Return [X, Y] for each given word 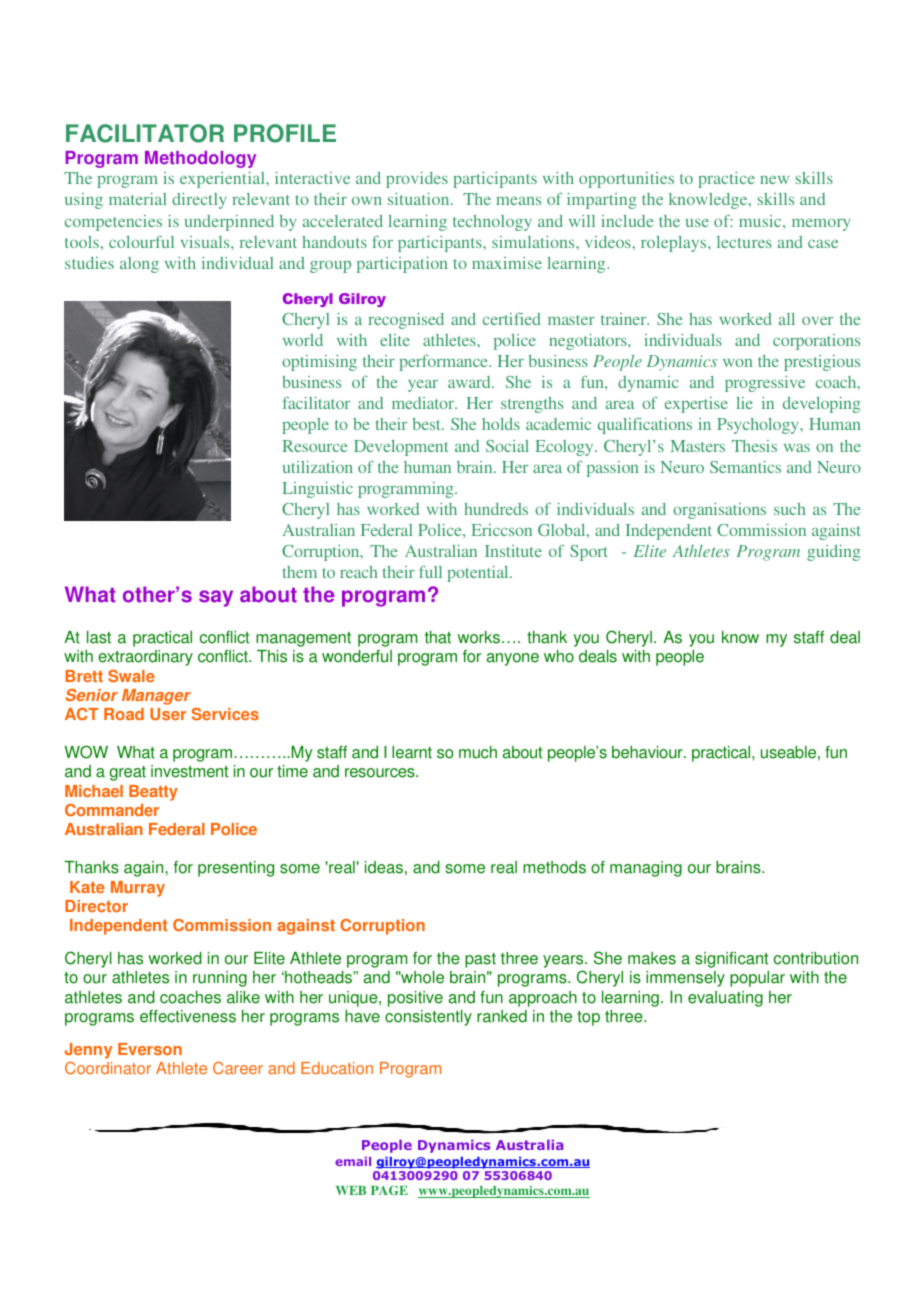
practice [726, 180]
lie [744, 403]
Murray [138, 889]
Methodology [200, 159]
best [428, 424]
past [480, 960]
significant [731, 960]
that [438, 637]
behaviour [648, 752]
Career [238, 1068]
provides [417, 180]
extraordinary [145, 658]
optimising [319, 363]
